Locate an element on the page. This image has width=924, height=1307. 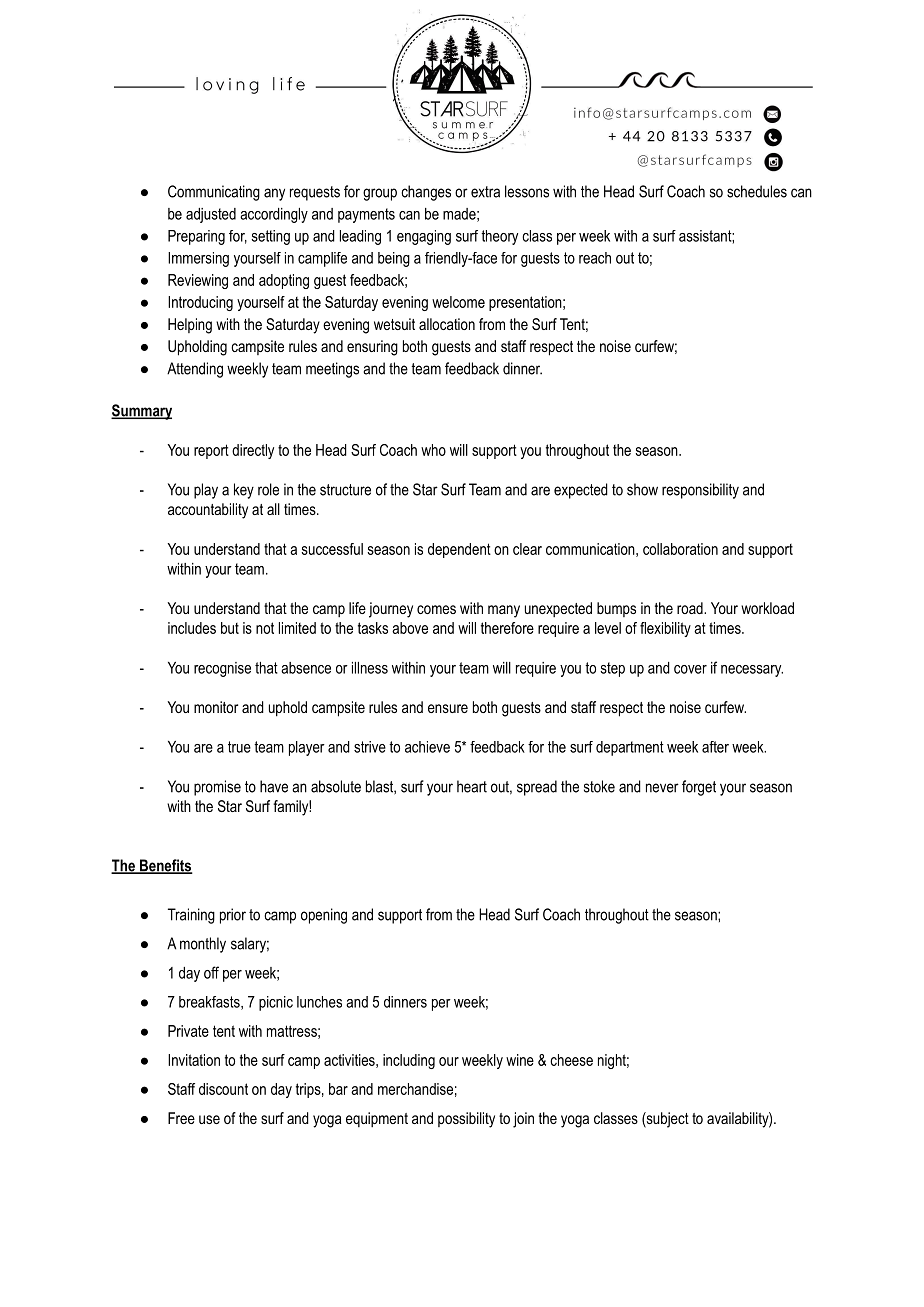
discount is located at coordinates (223, 1089).
